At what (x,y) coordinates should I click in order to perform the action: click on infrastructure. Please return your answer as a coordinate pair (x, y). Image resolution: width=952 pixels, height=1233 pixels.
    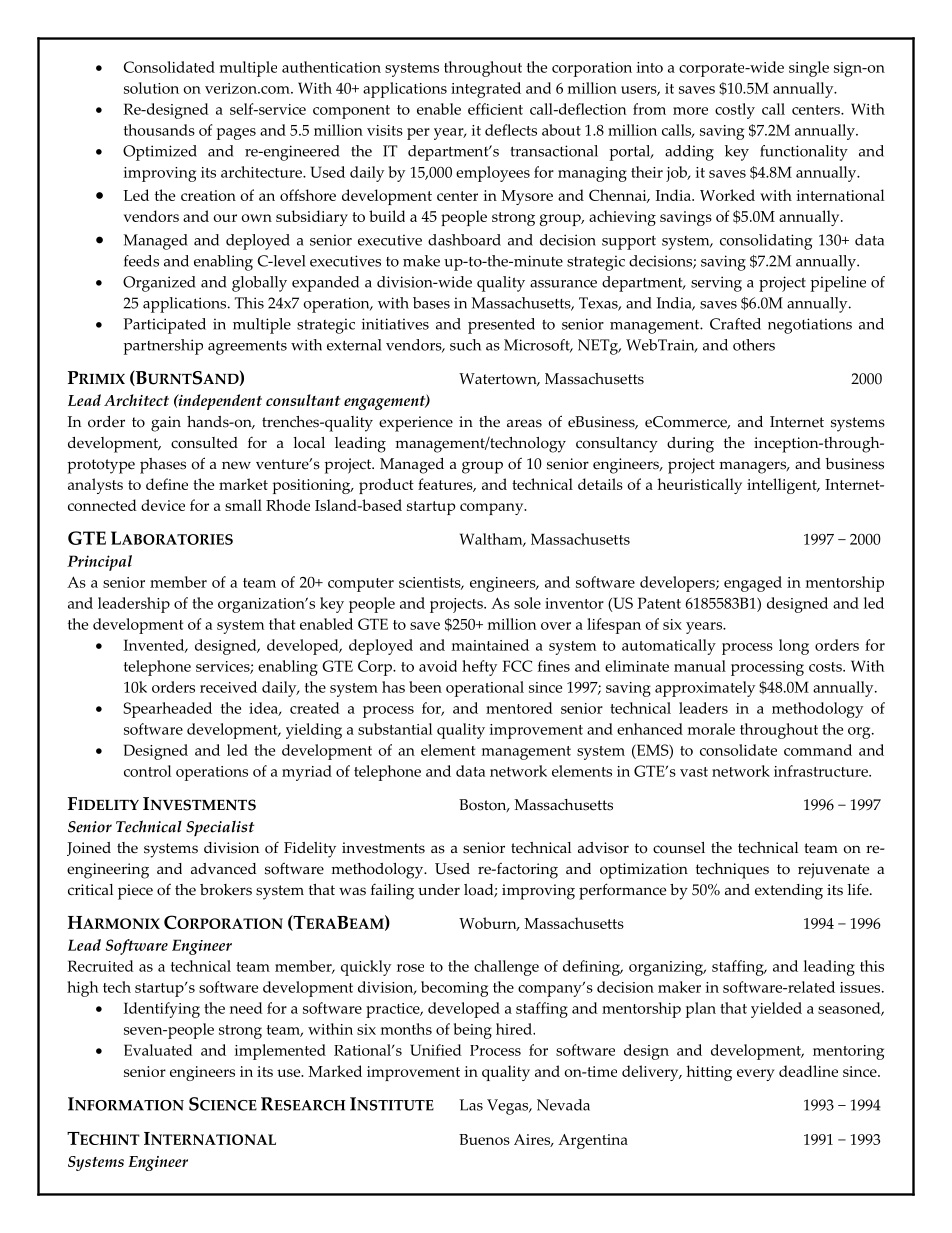
    Looking at the image, I should click on (822, 771).
